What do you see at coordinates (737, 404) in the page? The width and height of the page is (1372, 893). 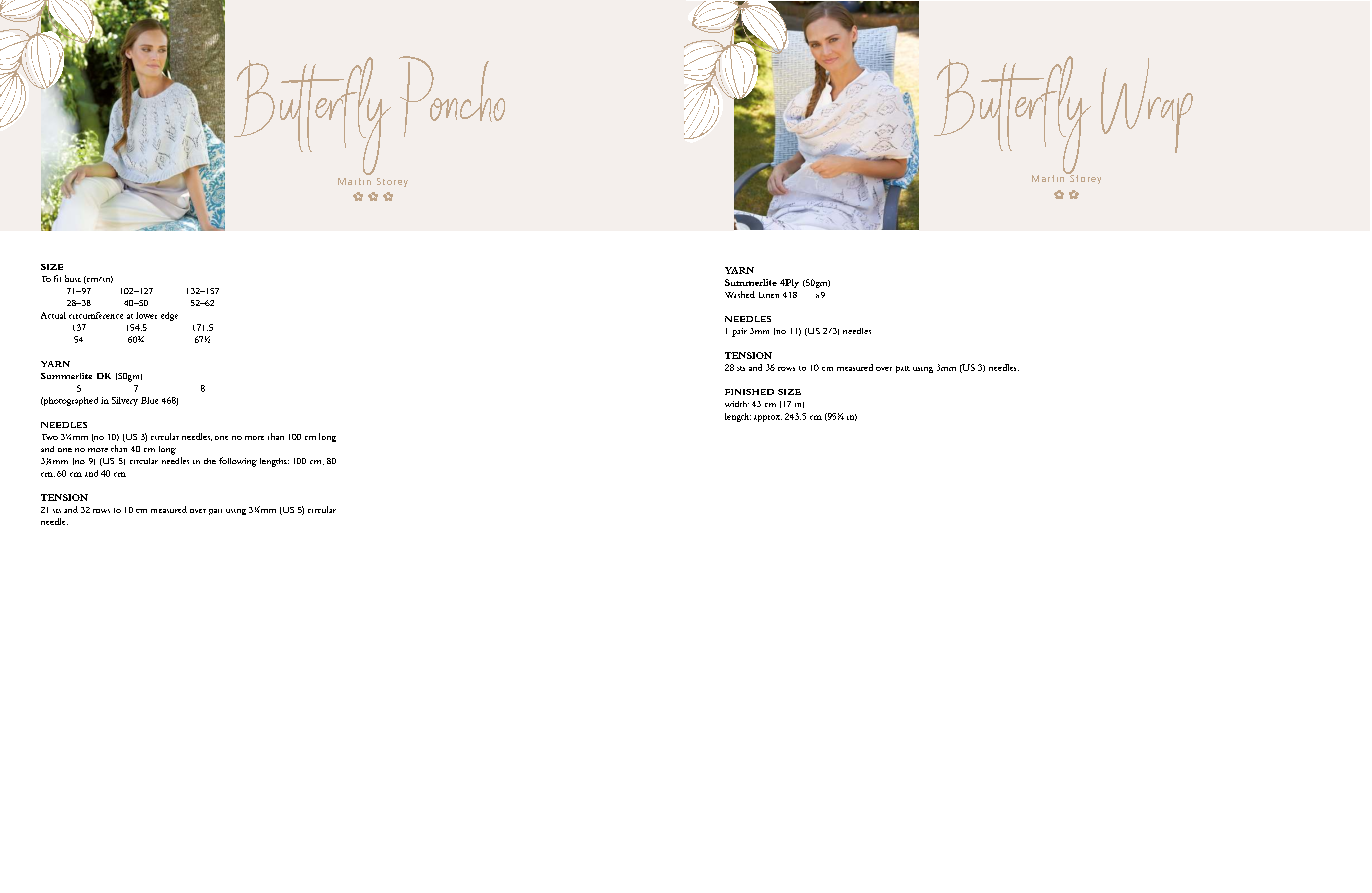 I see `width` at bounding box center [737, 404].
